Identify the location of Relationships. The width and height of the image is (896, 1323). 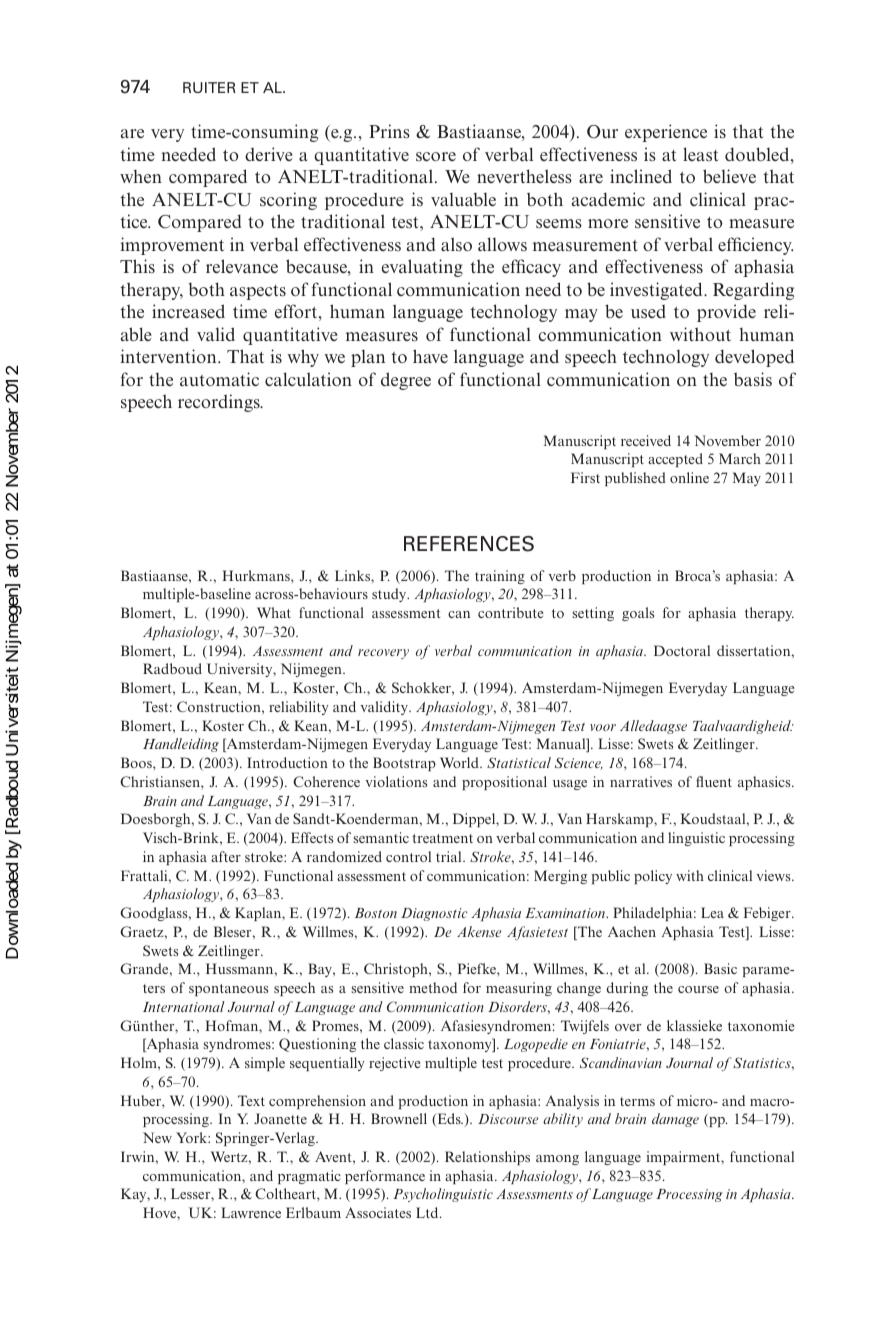
(487, 1158).
